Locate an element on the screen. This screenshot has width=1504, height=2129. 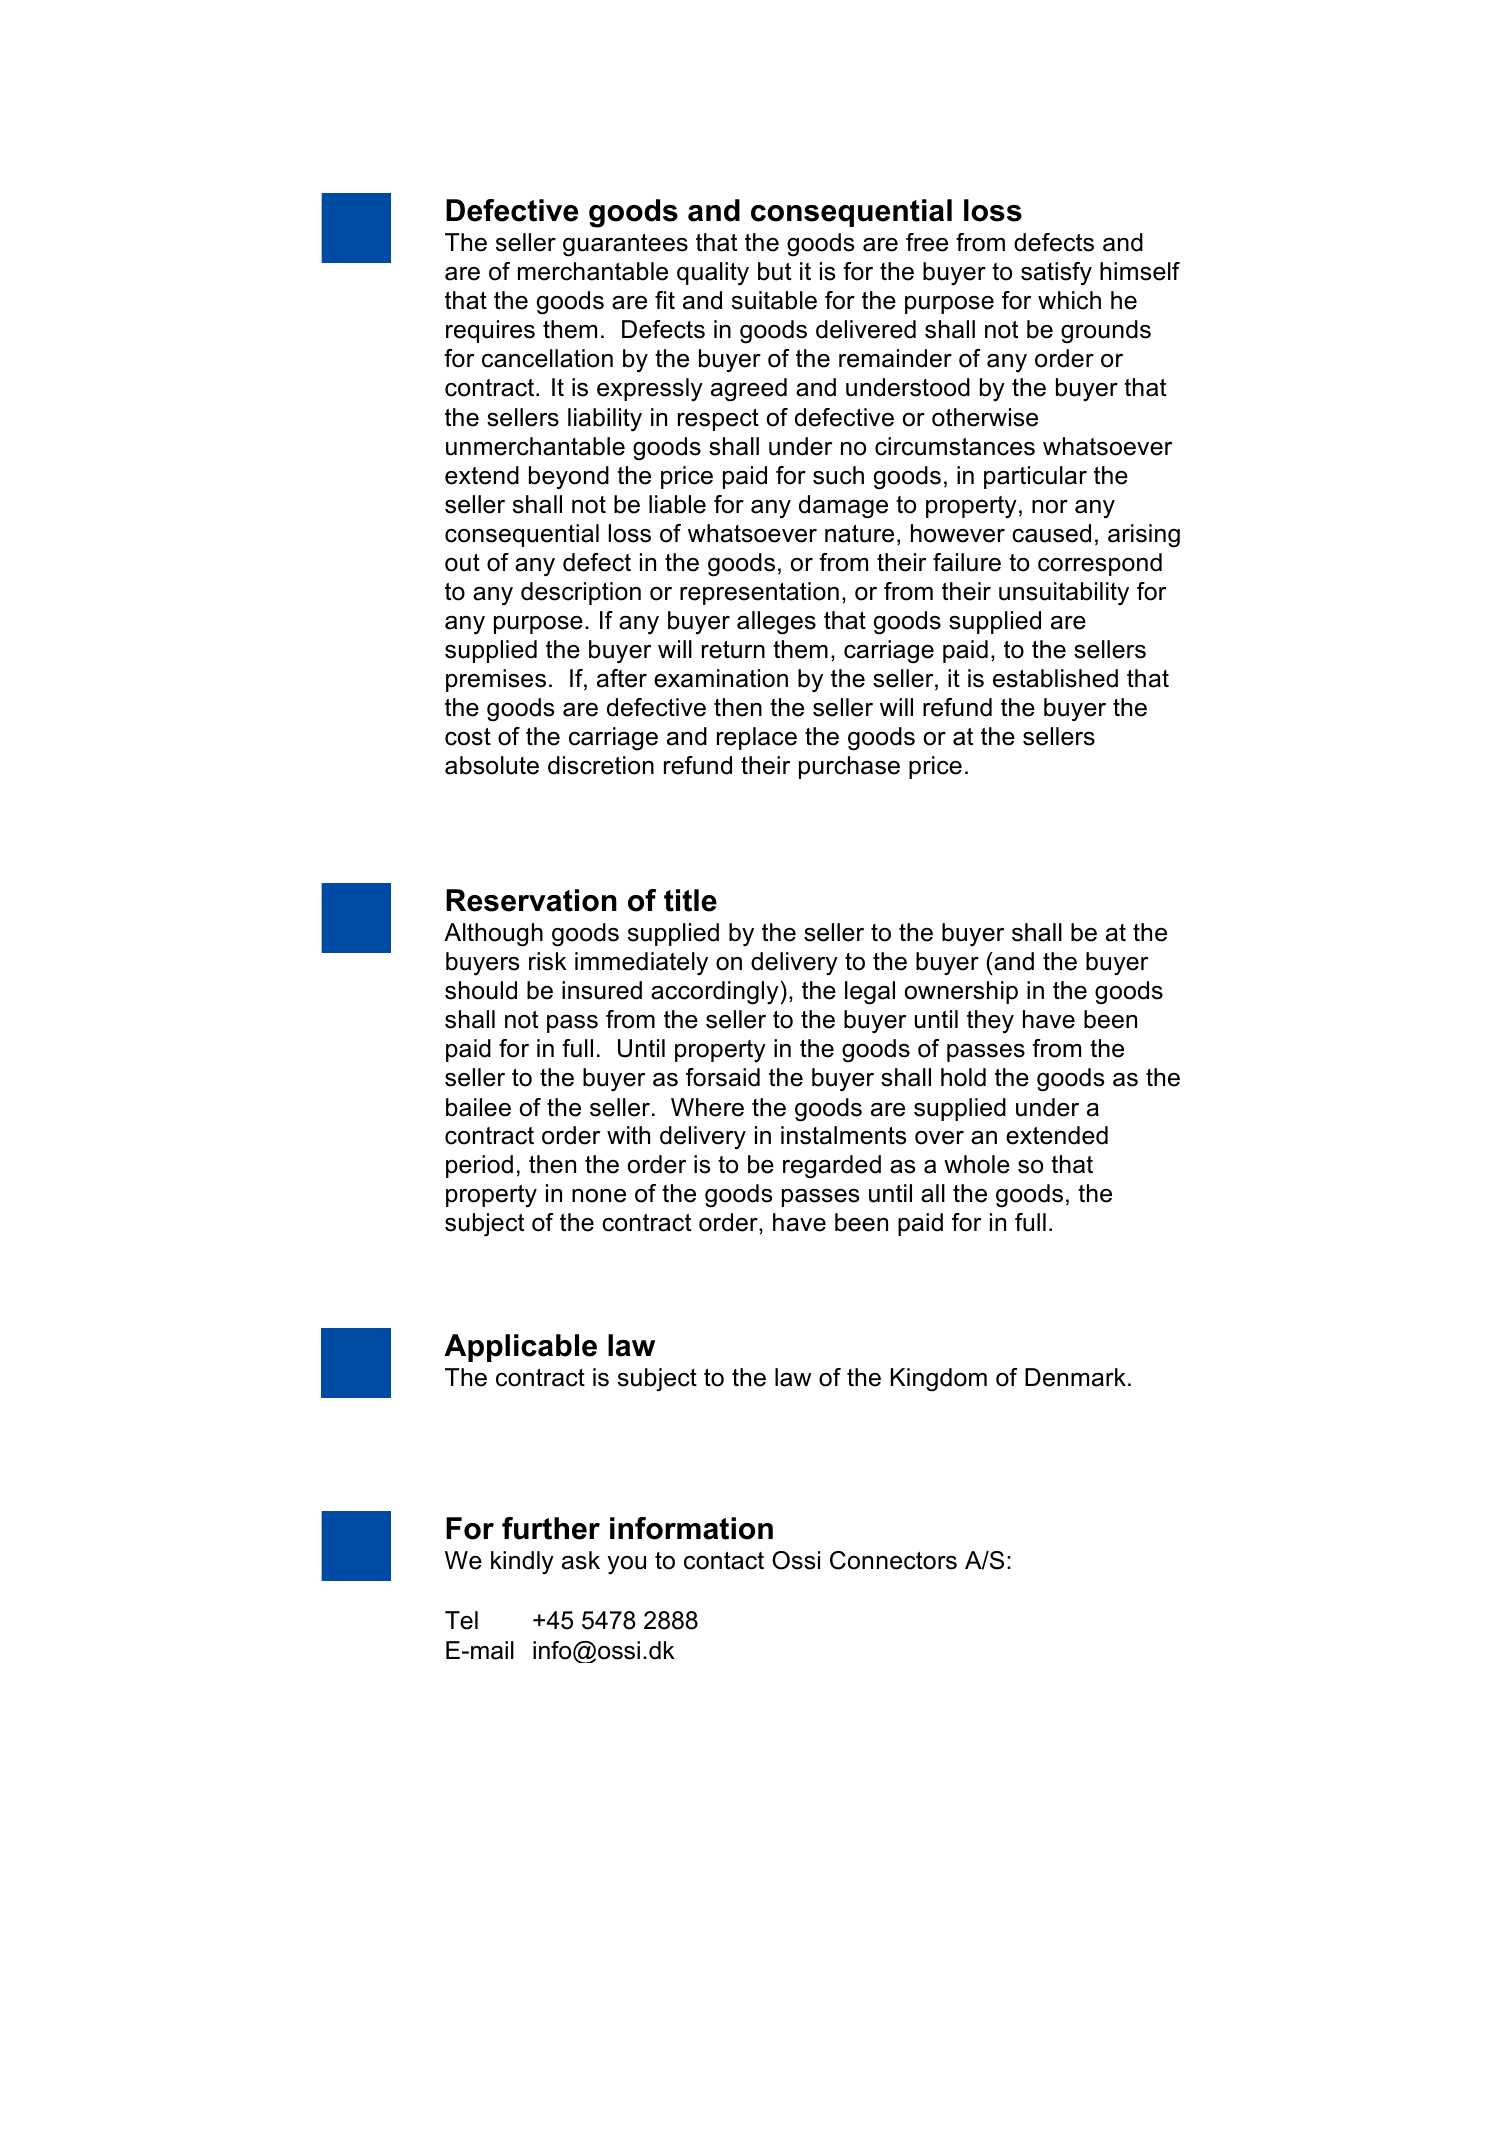
contact is located at coordinates (724, 1561).
